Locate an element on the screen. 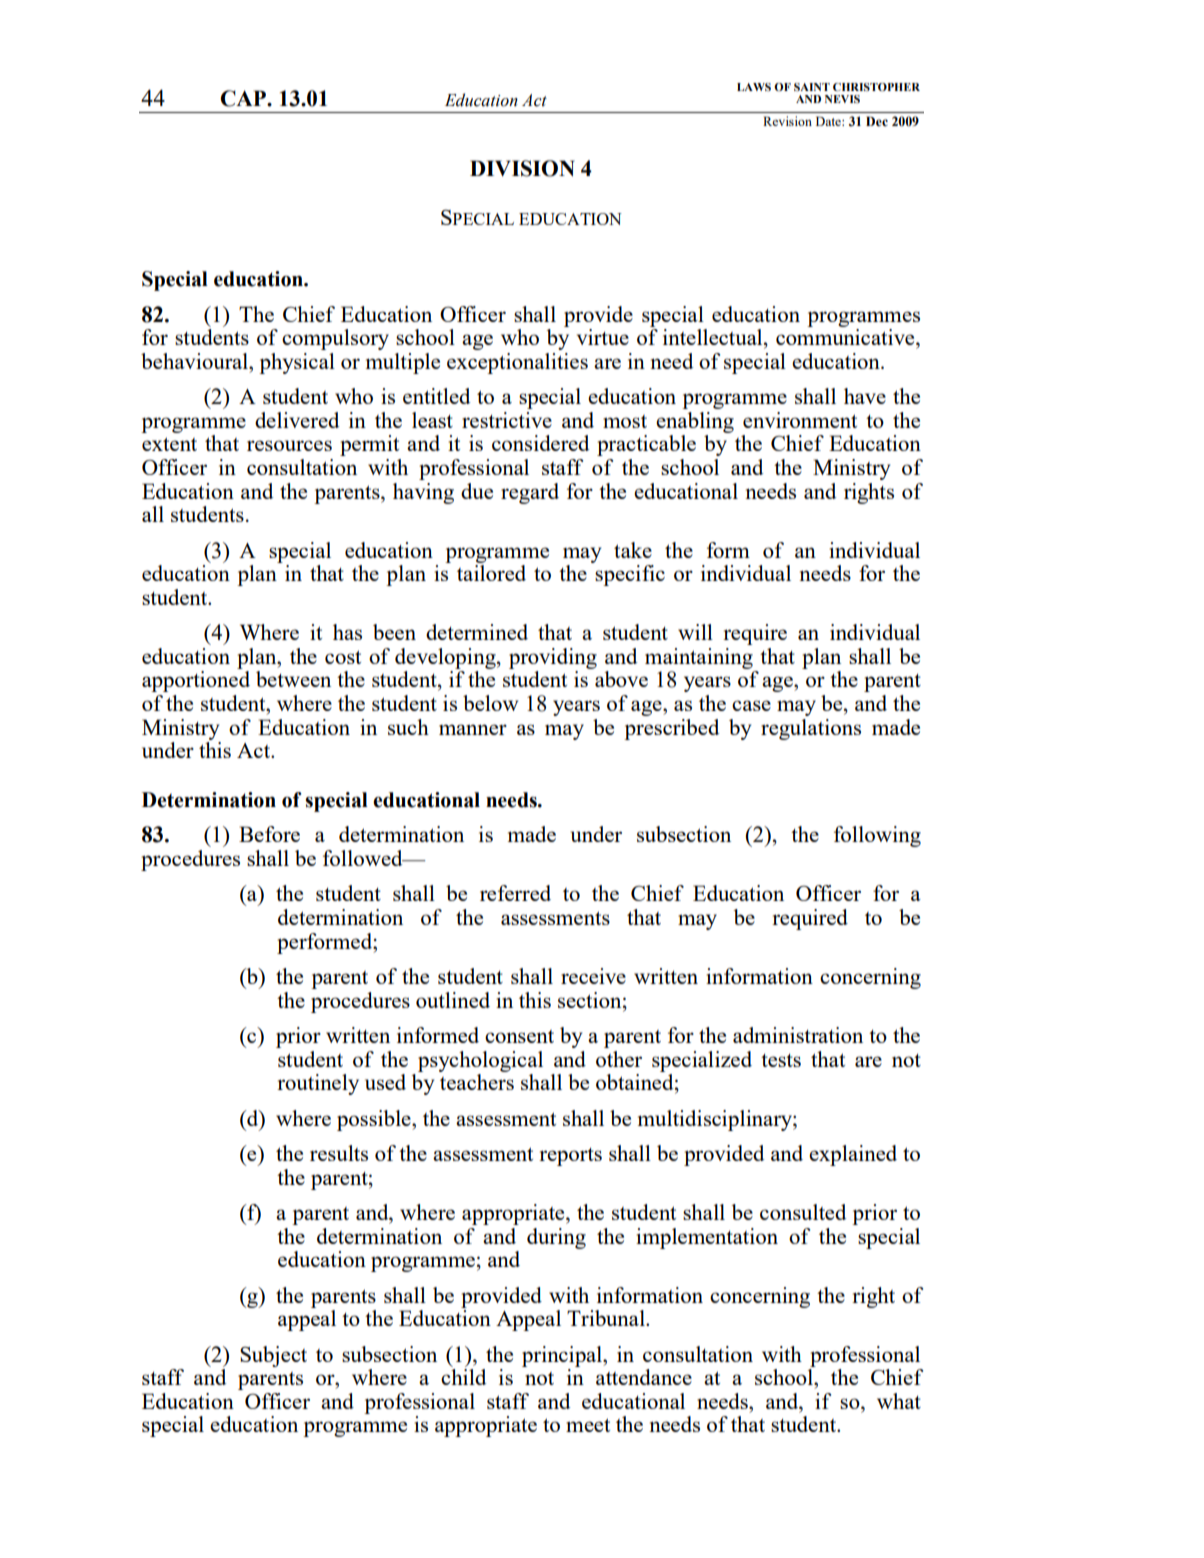 Image resolution: width=1204 pixels, height=1558 pixels. manner is located at coordinates (473, 729).
